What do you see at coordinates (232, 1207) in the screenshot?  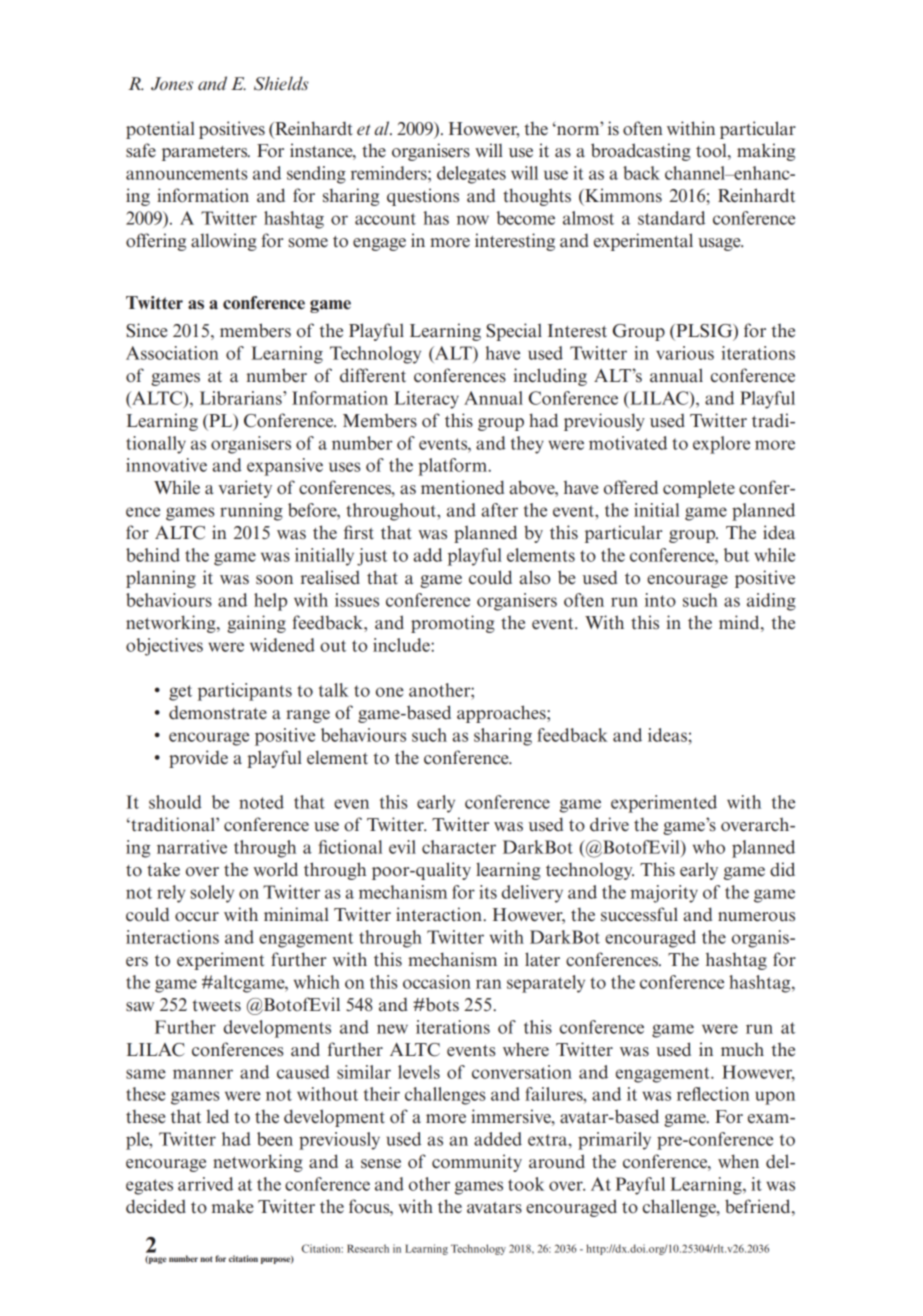 I see `make` at bounding box center [232, 1207].
